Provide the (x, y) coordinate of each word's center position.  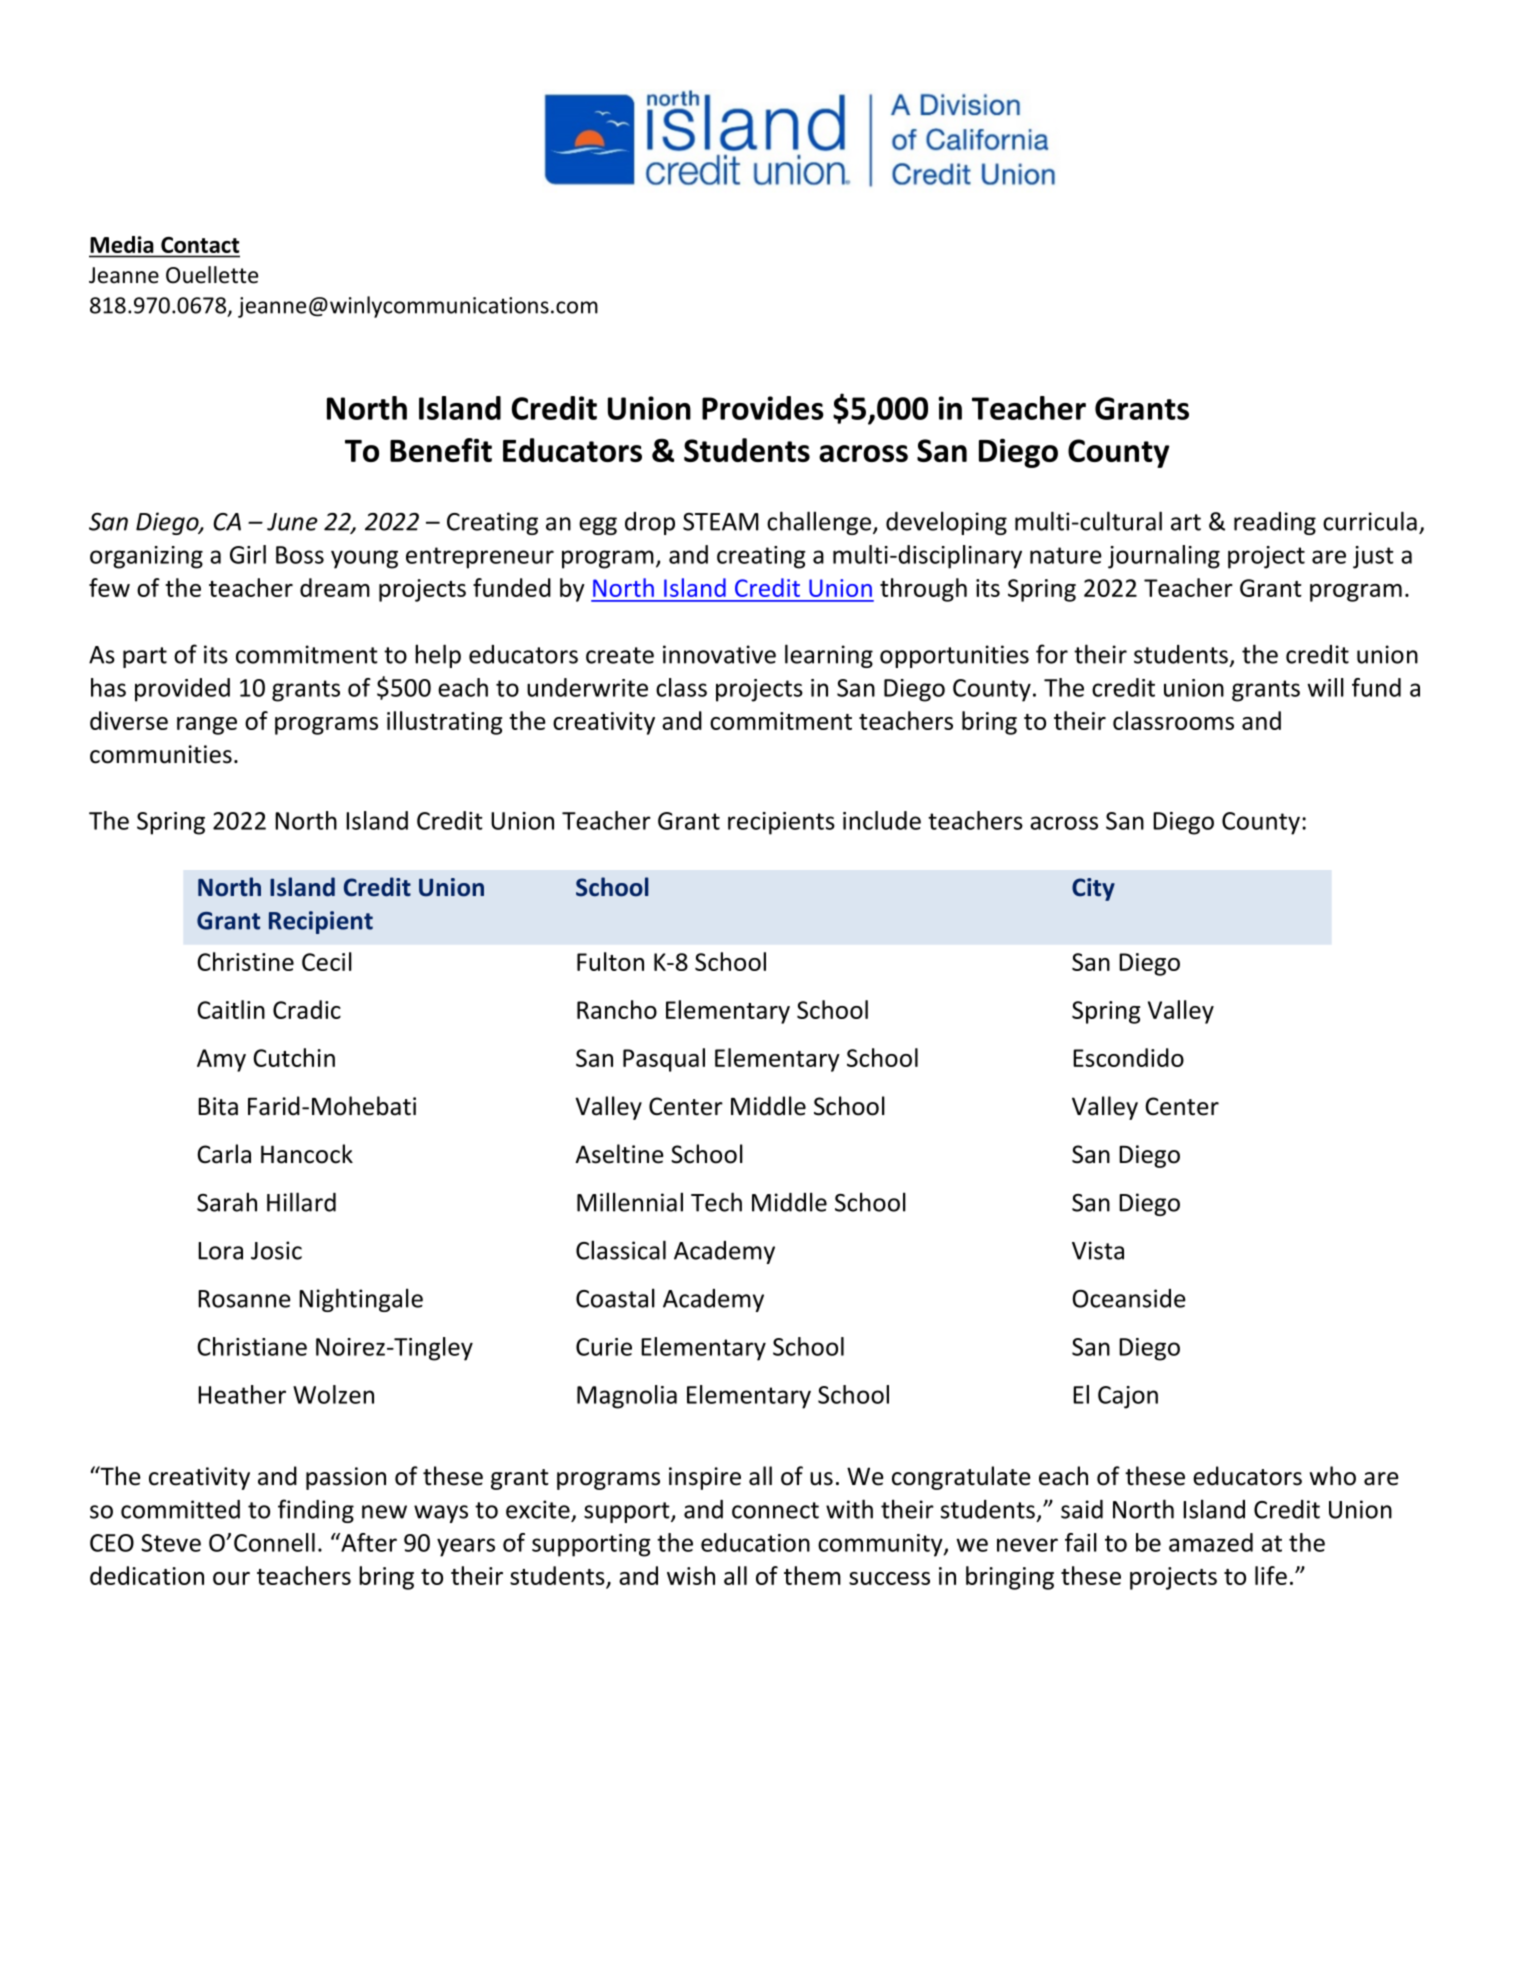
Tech (716, 1202)
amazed (1211, 1542)
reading (1275, 523)
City (1093, 889)
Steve (171, 1543)
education (755, 1542)
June (292, 522)
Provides (763, 408)
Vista (1098, 1250)
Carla (224, 1154)
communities (161, 754)
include (882, 820)
